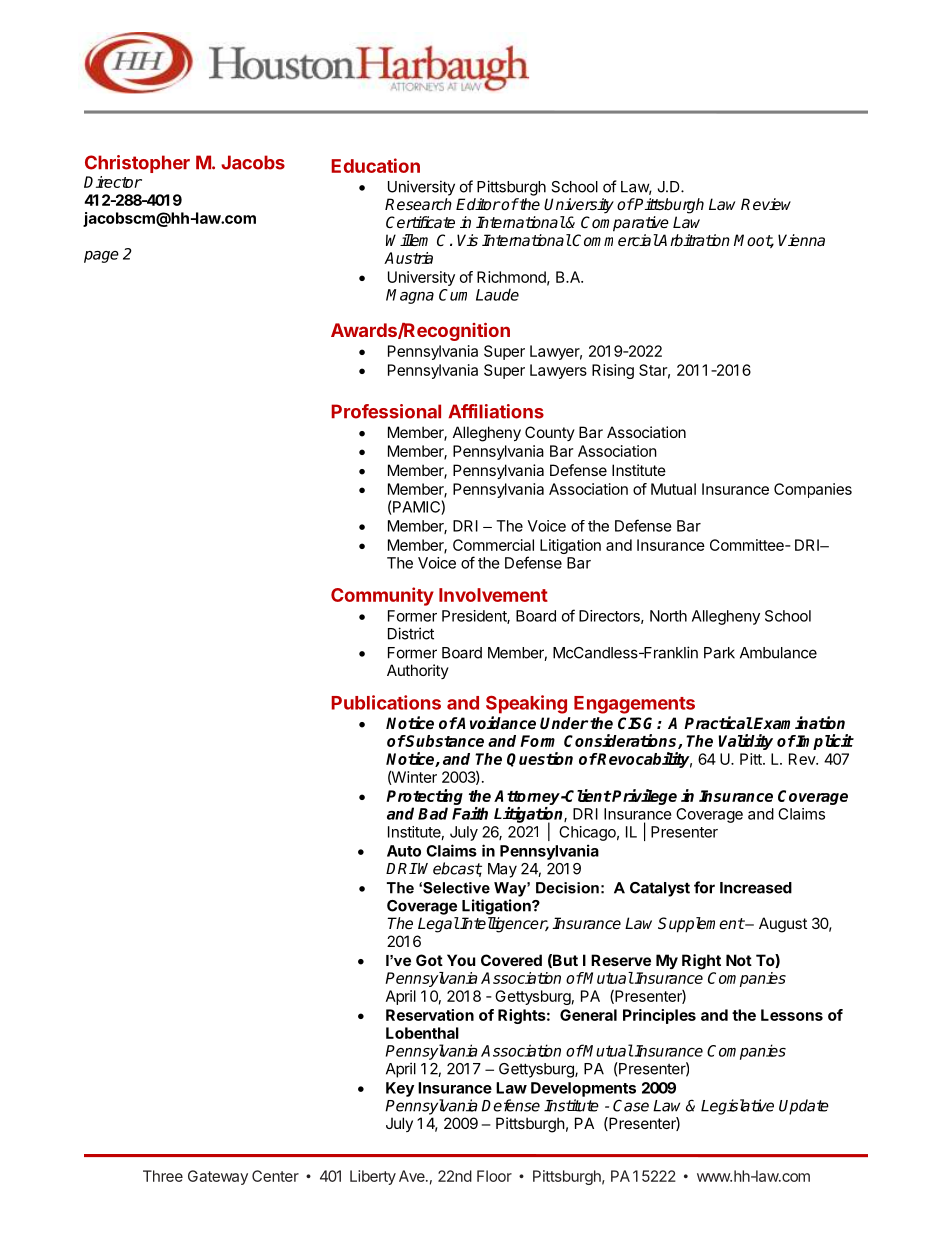 This page has height=1233, width=952. Describe the element at coordinates (404, 851) in the page. I see `Auto` at that location.
